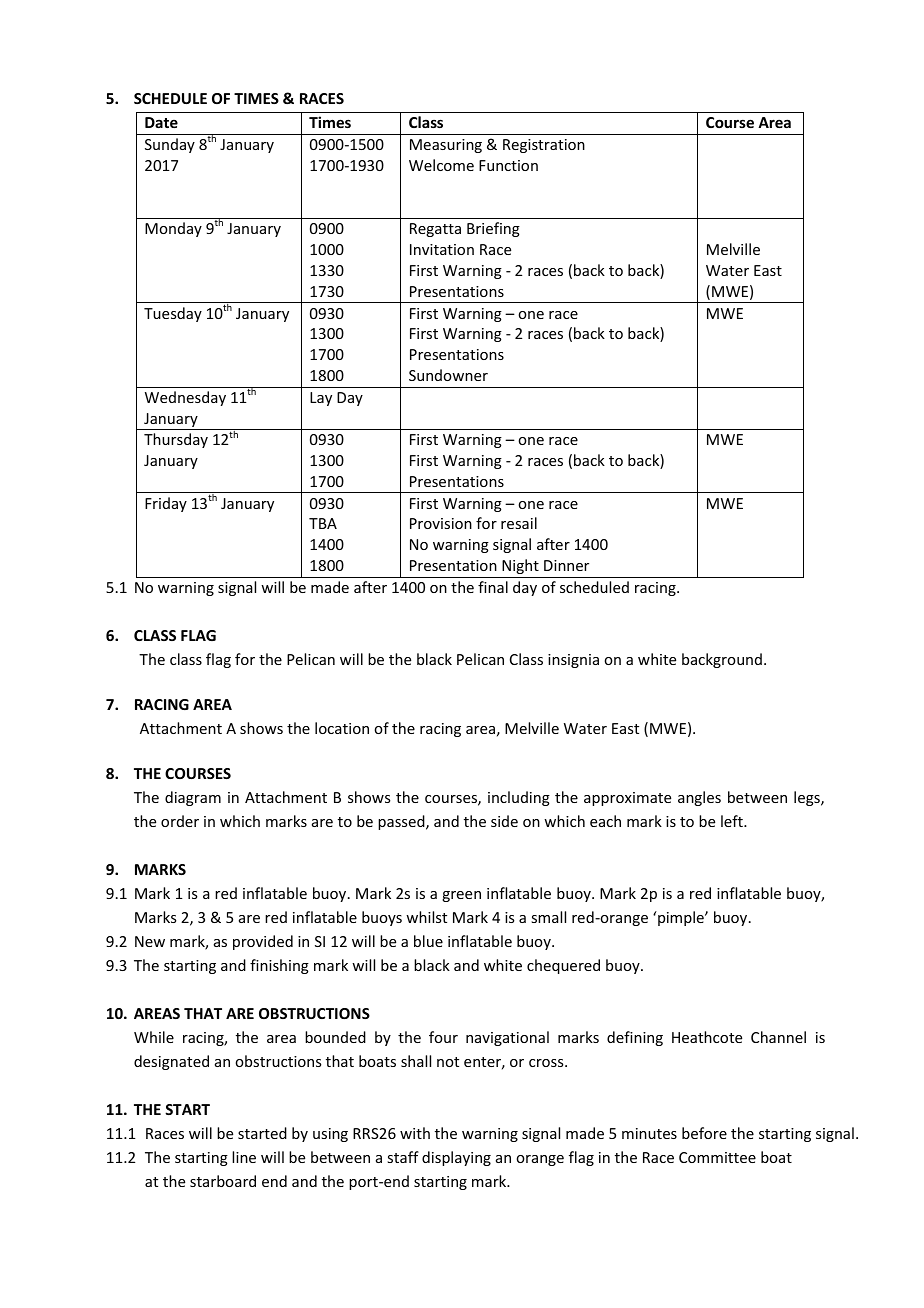 Image resolution: width=924 pixels, height=1308 pixels. What do you see at coordinates (170, 145) in the image?
I see `Sunday` at bounding box center [170, 145].
